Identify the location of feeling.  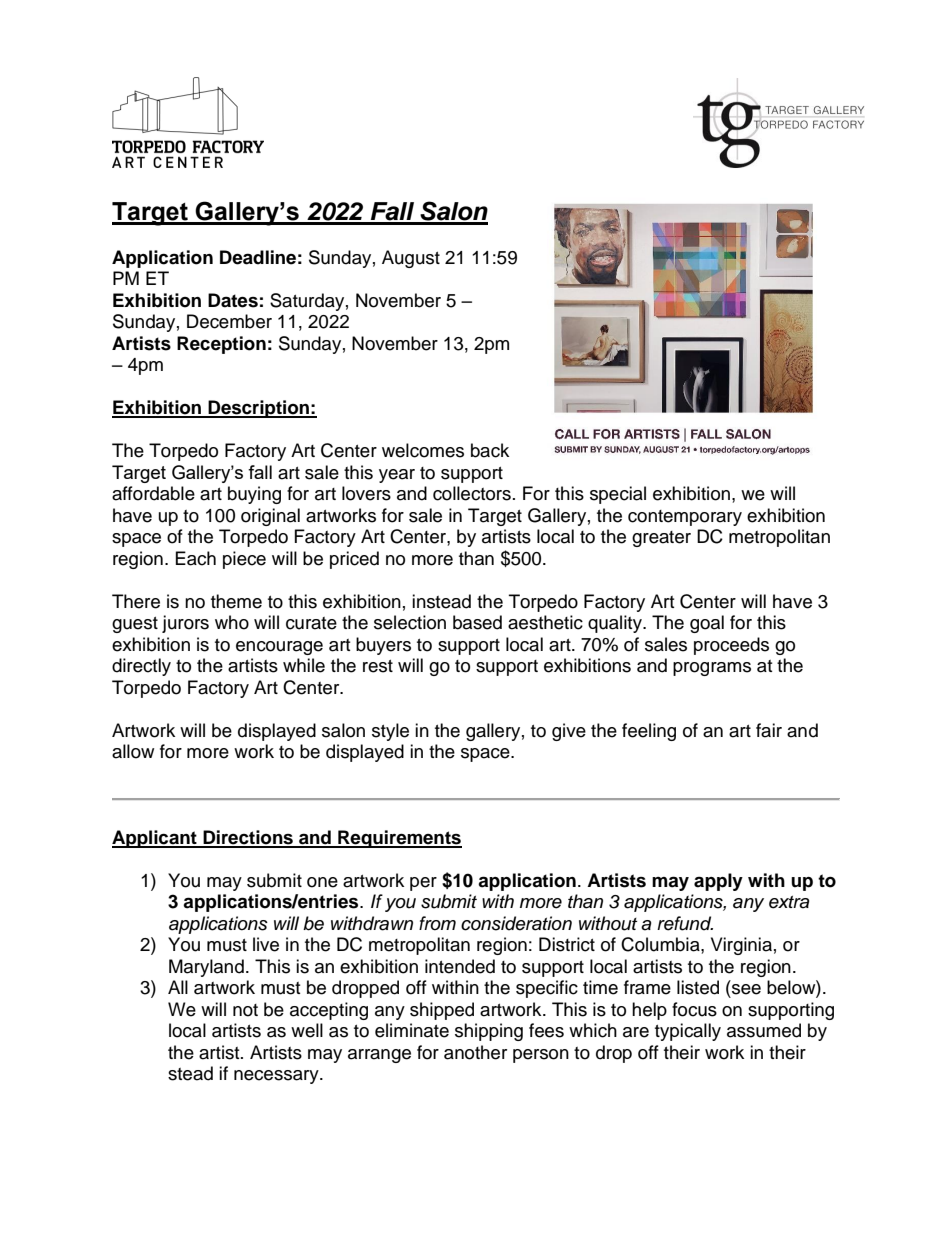
(649, 732).
